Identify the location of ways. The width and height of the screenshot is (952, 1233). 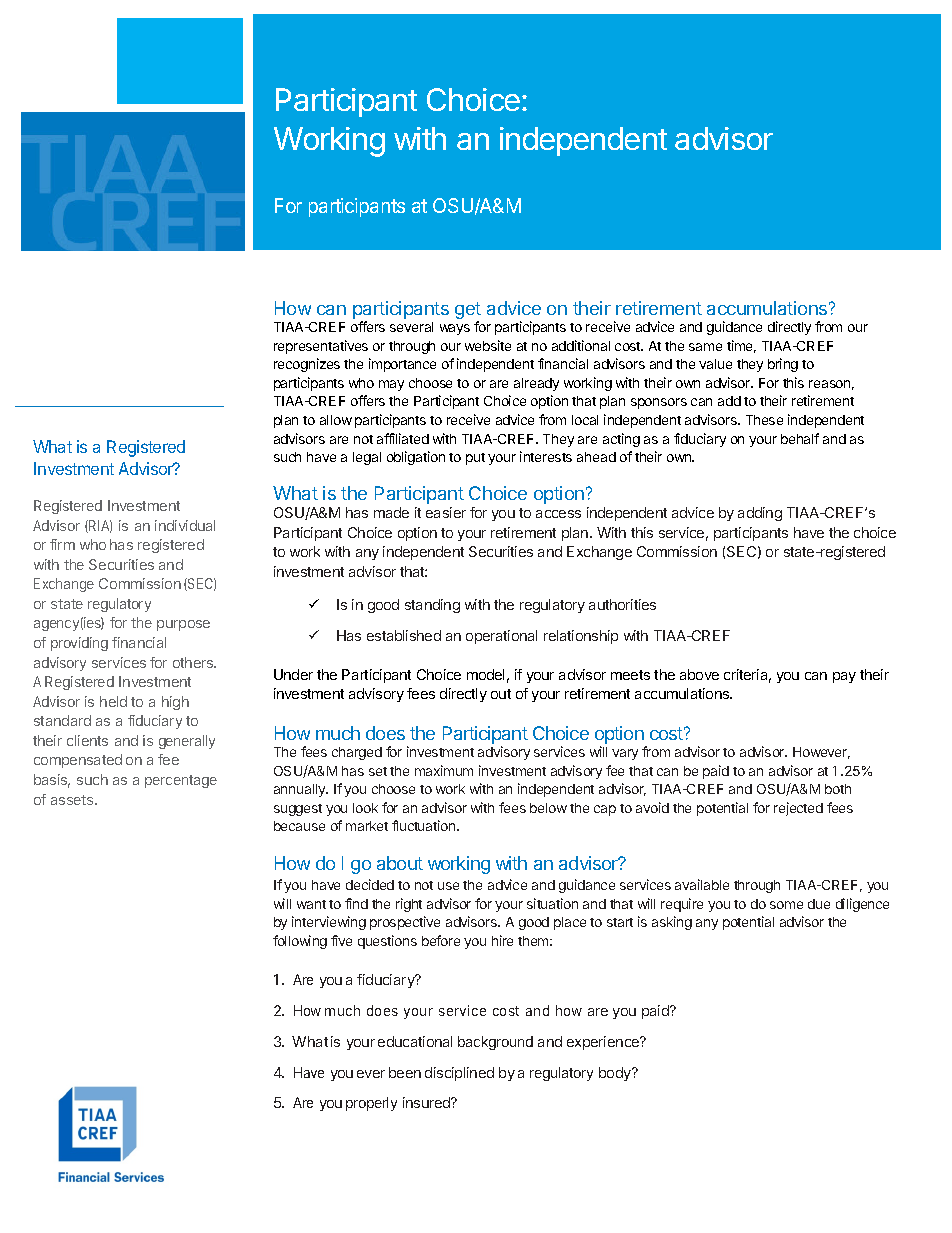
(455, 329).
